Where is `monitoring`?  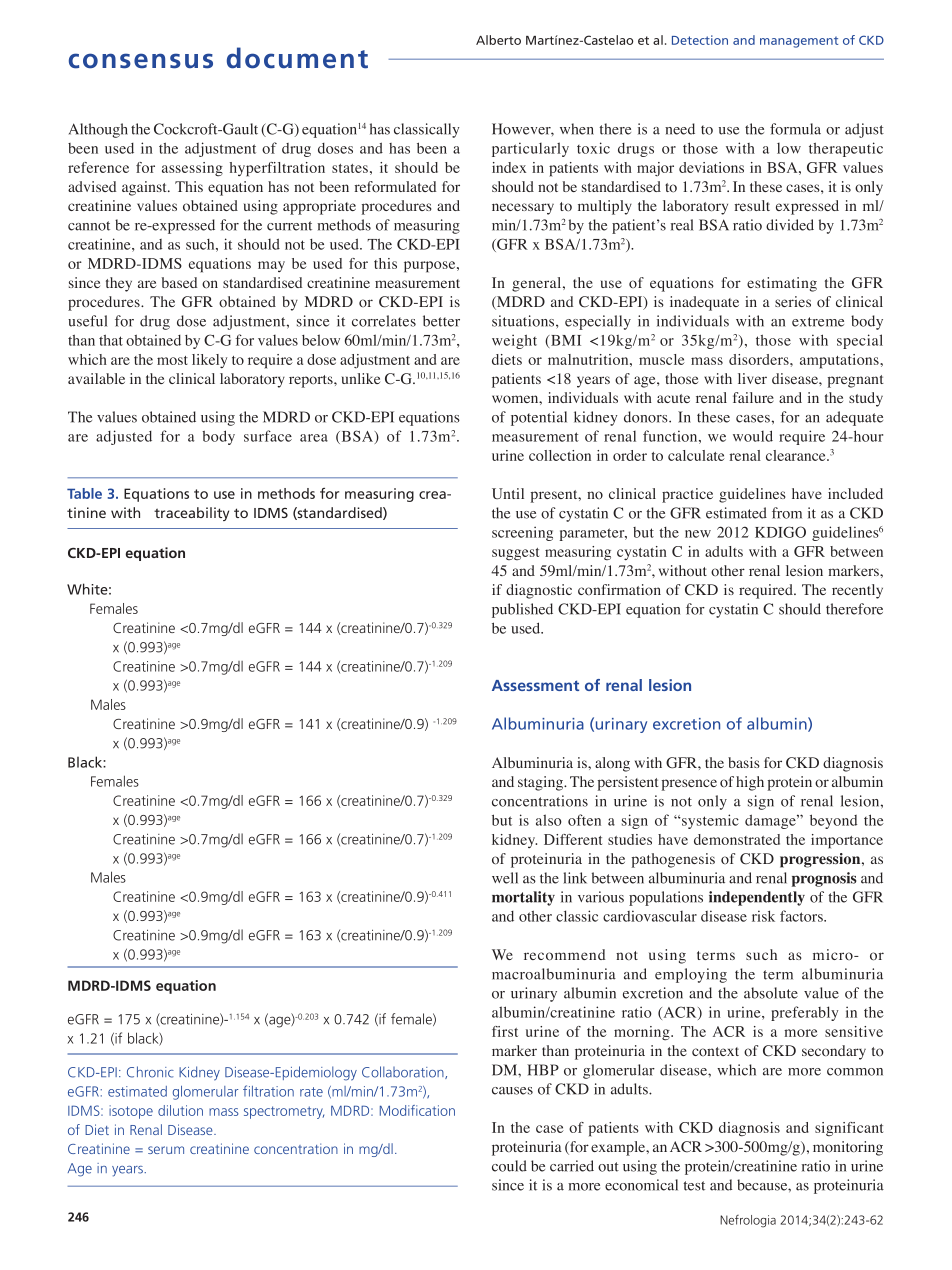 monitoring is located at coordinates (848, 1148).
